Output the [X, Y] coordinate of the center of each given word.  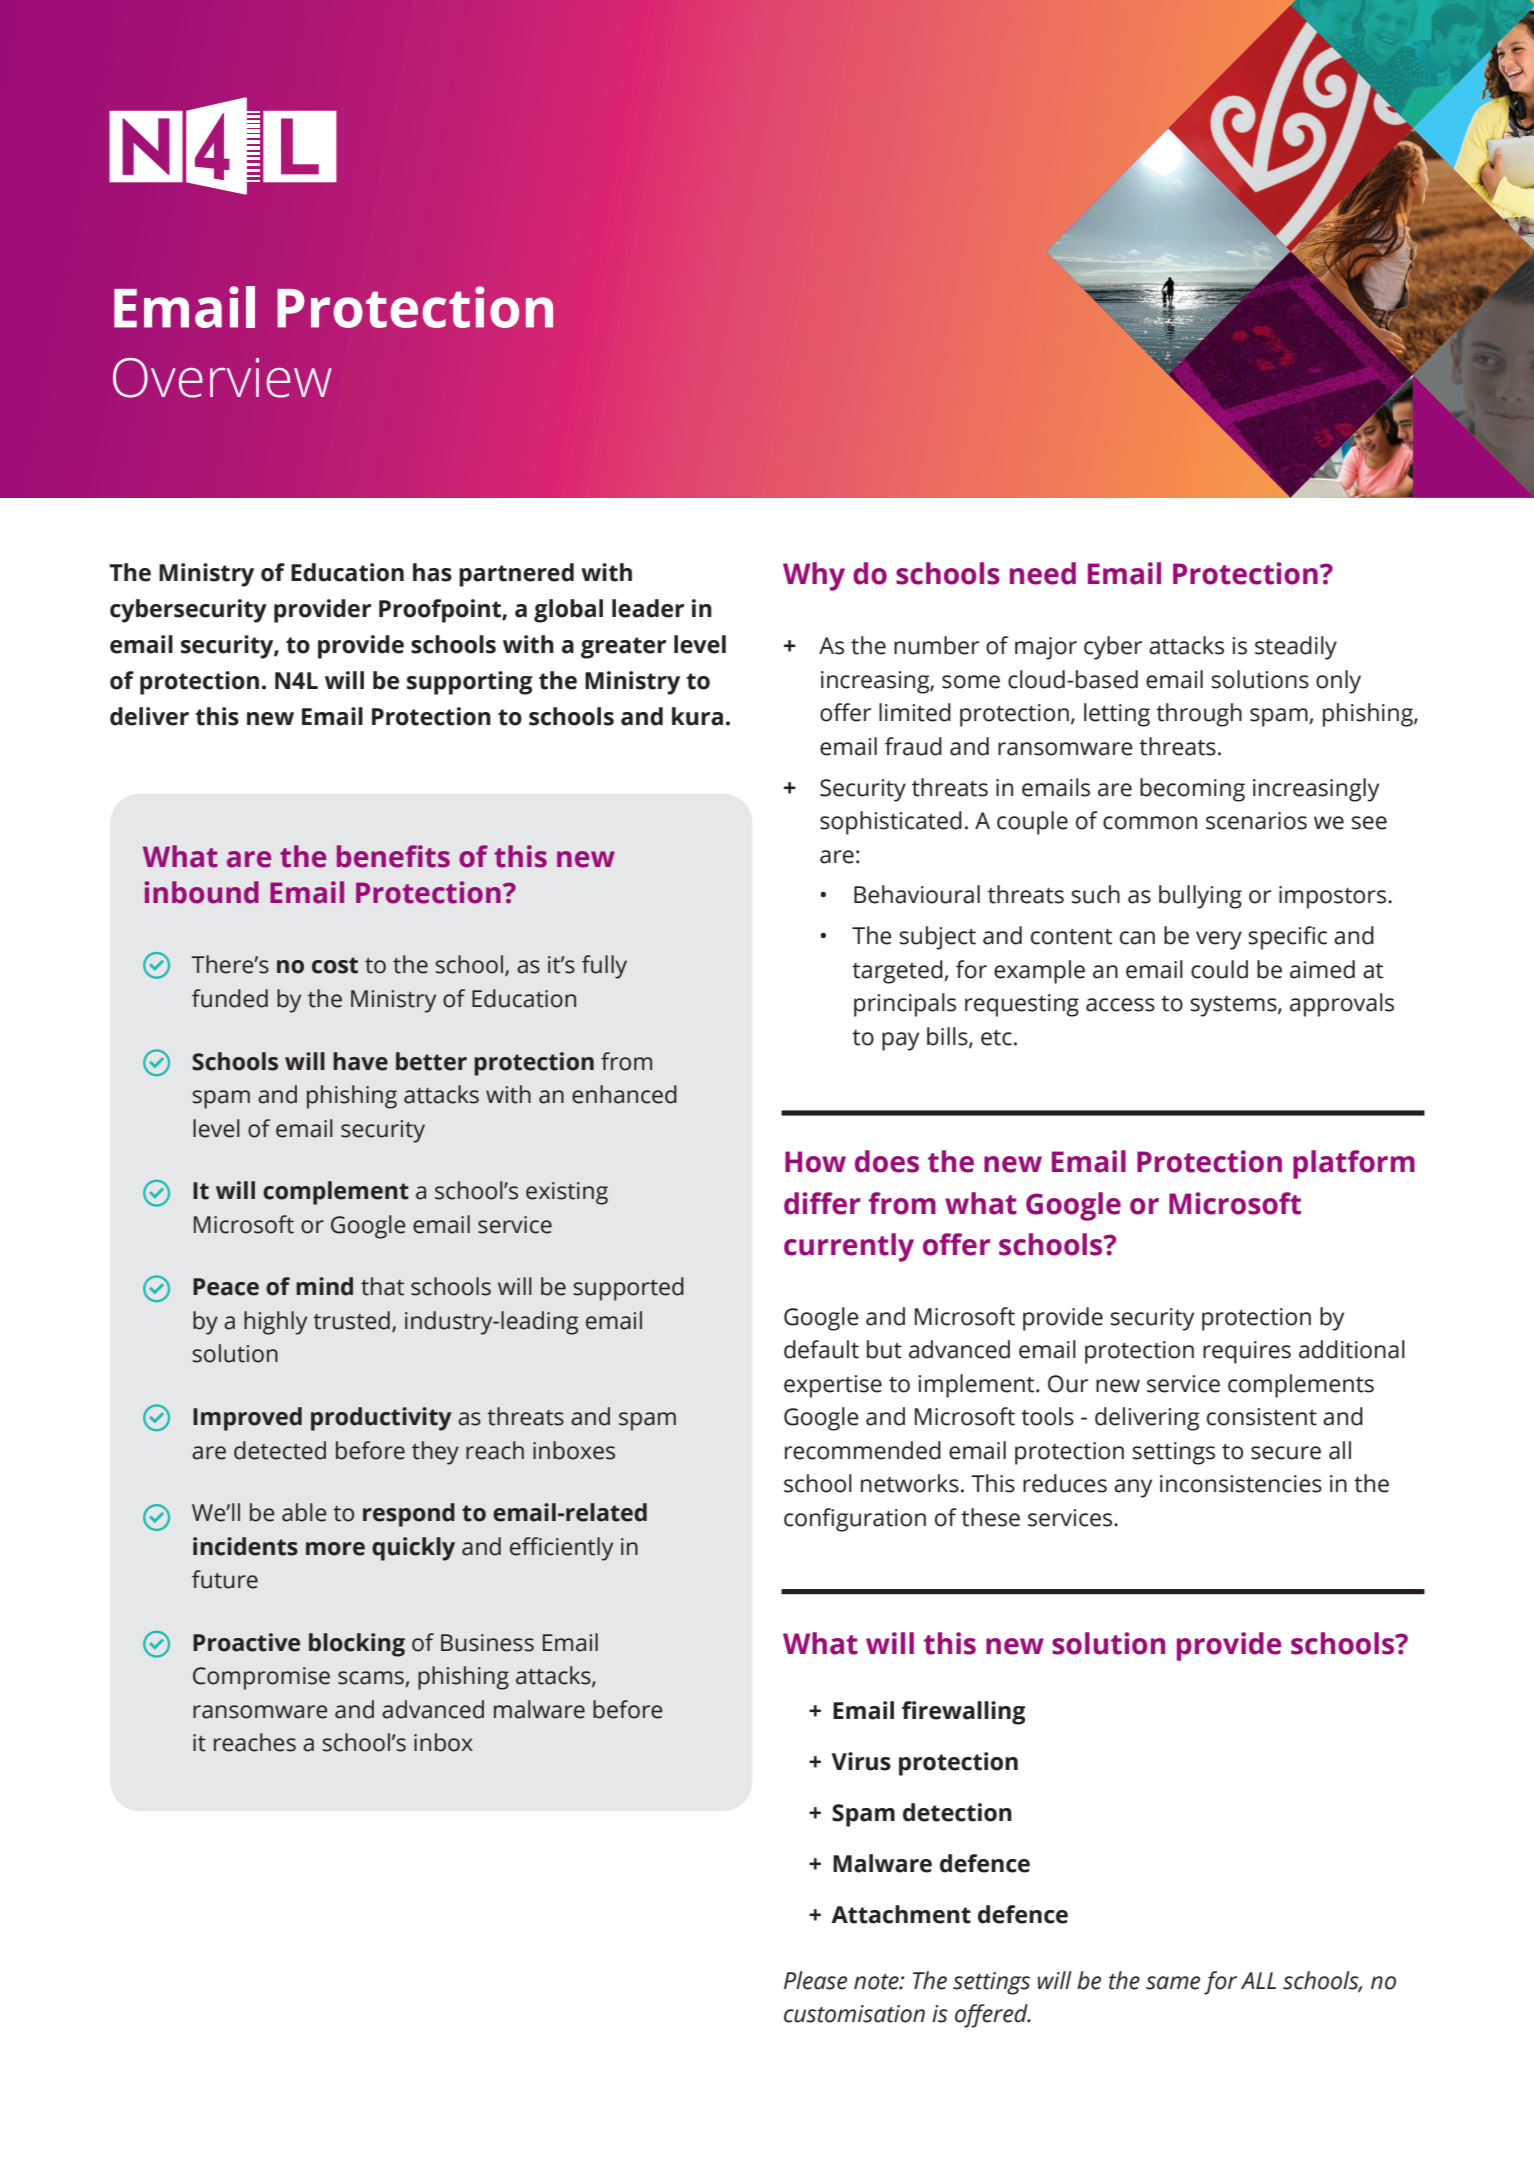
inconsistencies [1241, 1484]
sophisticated [891, 823]
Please [815, 1980]
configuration [855, 1520]
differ [822, 1203]
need [1043, 573]
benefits [393, 856]
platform [1354, 1164]
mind [324, 1286]
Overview [222, 378]
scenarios [1256, 821]
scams [371, 1678]
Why [814, 576]
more [335, 1549]
